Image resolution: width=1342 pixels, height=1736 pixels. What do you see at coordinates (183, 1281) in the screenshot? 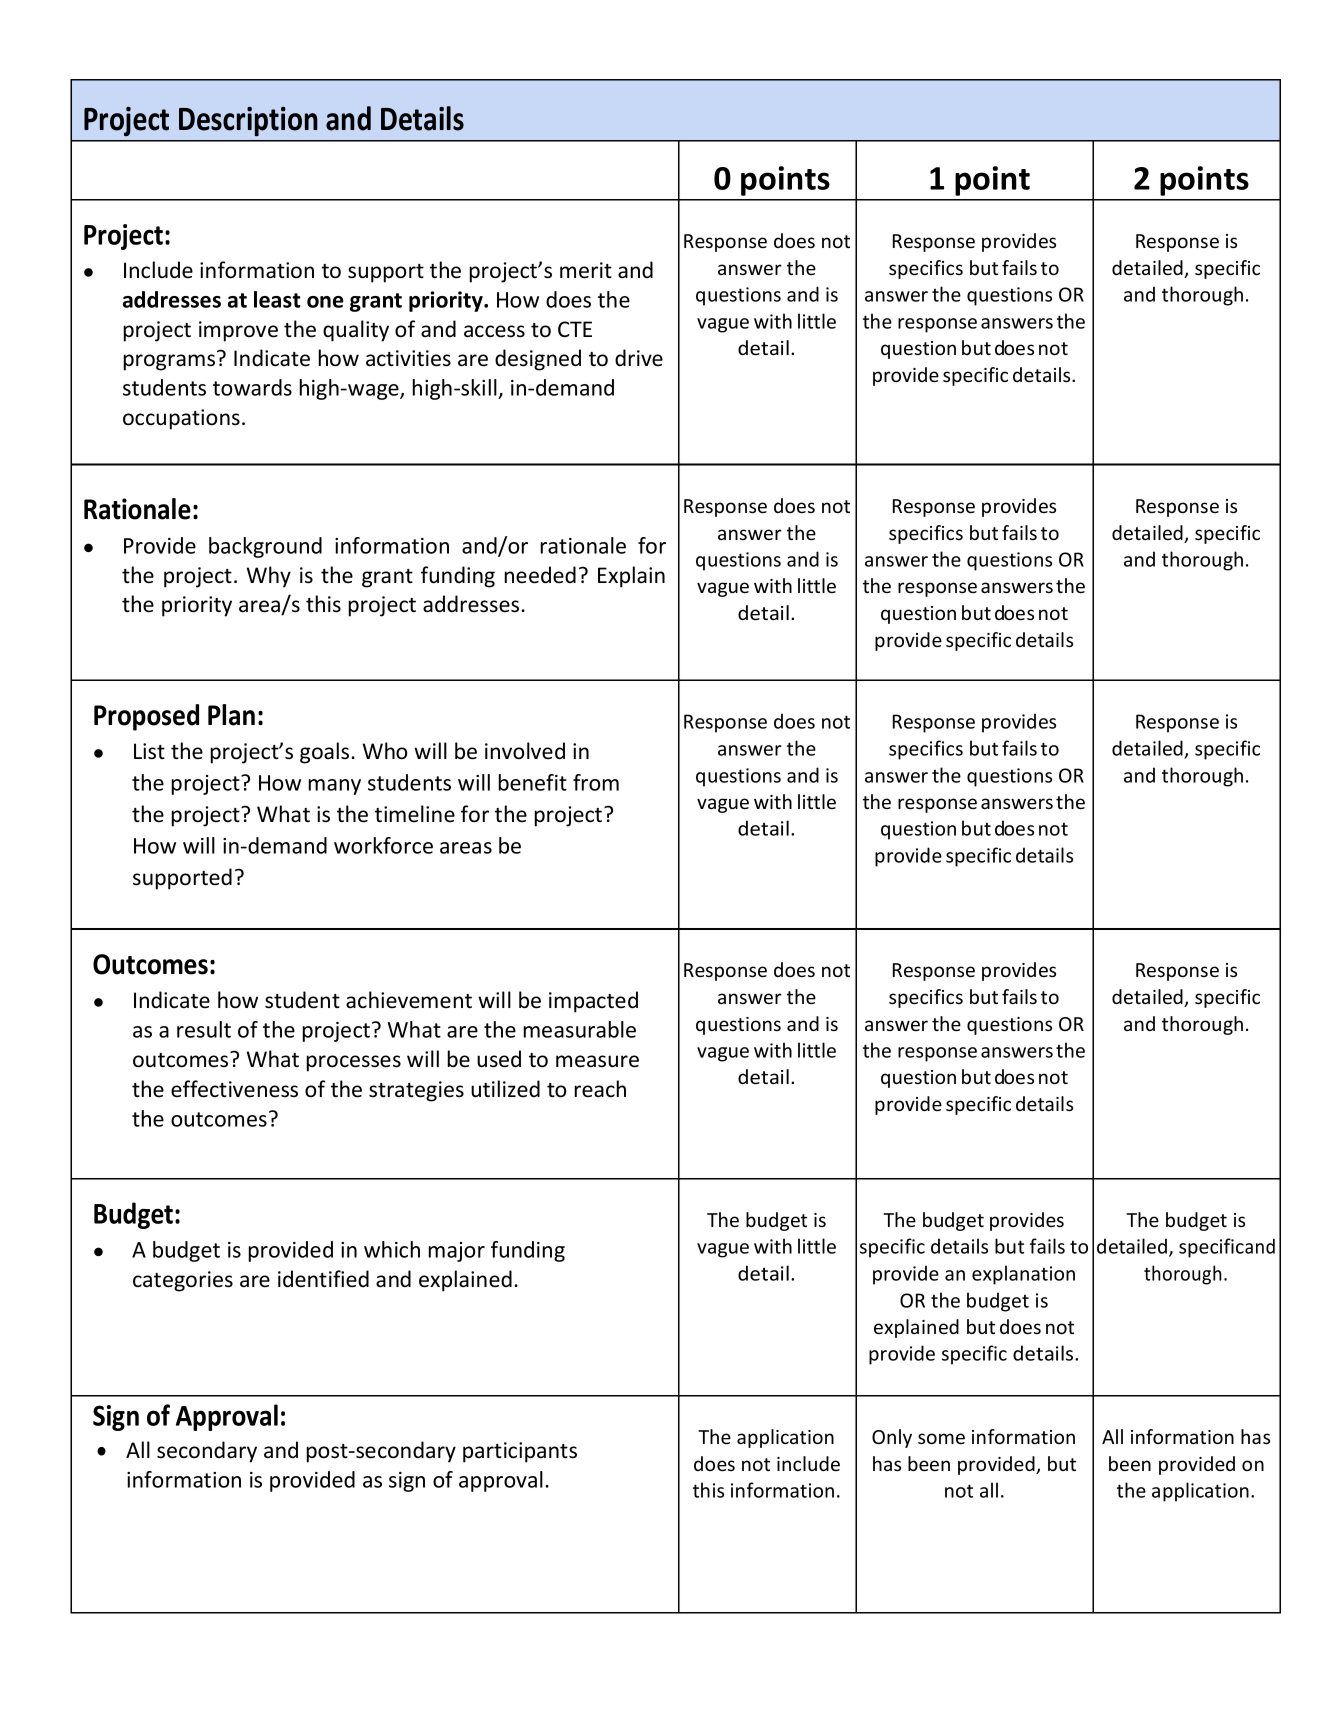
I see `categories` at bounding box center [183, 1281].
